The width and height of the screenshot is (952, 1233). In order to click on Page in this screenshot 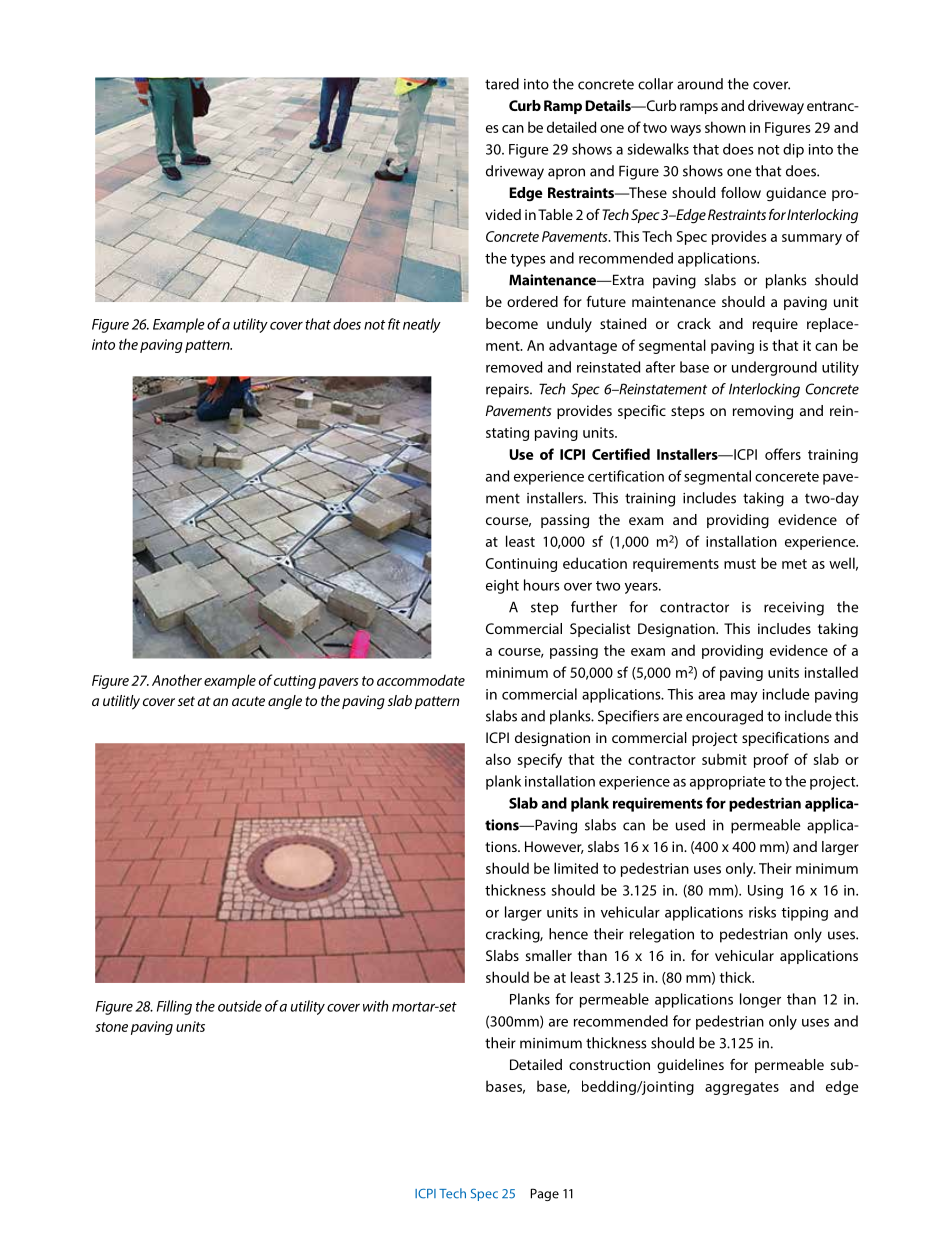, I will do `click(545, 1194)`.
